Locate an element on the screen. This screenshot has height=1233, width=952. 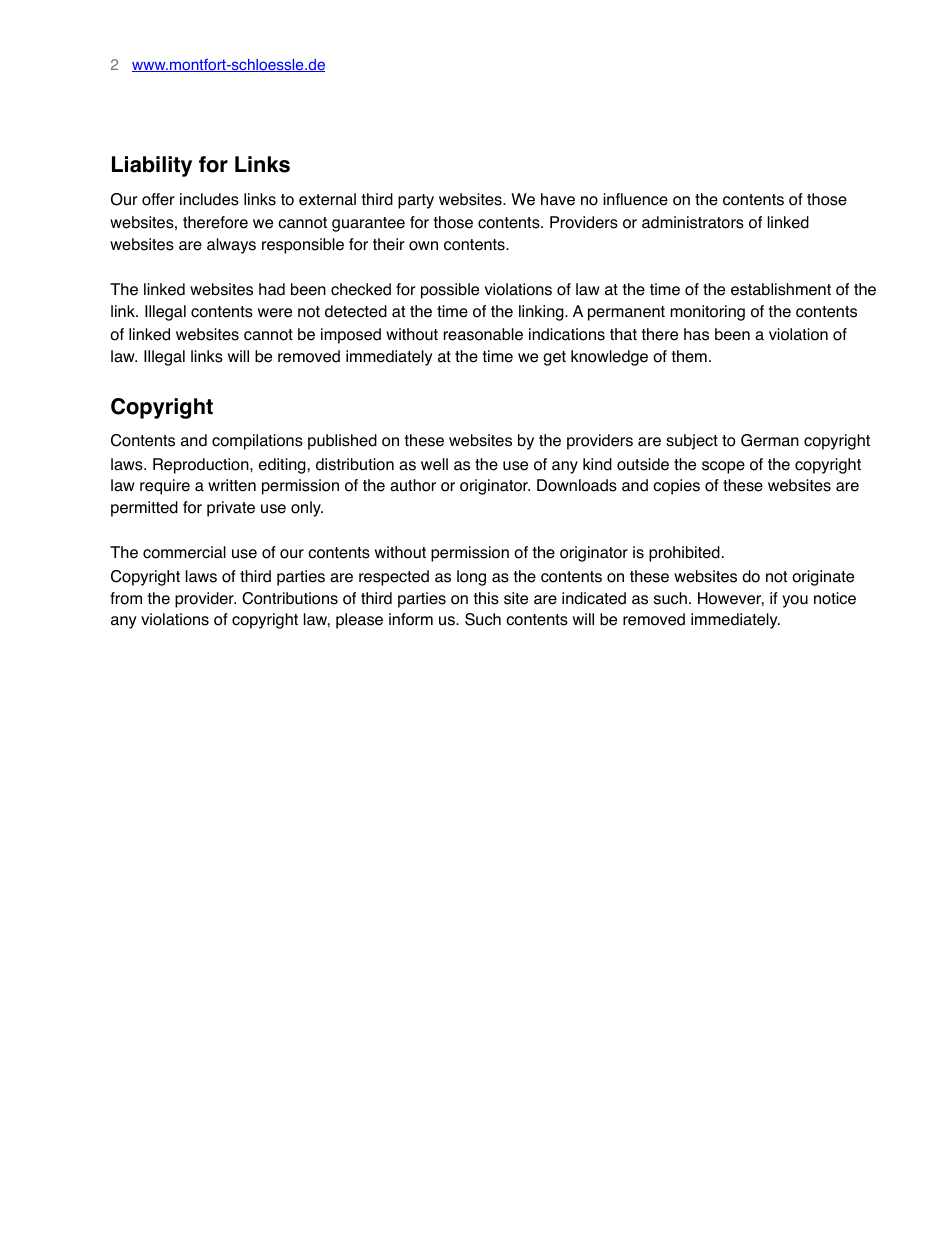
includes is located at coordinates (209, 199).
